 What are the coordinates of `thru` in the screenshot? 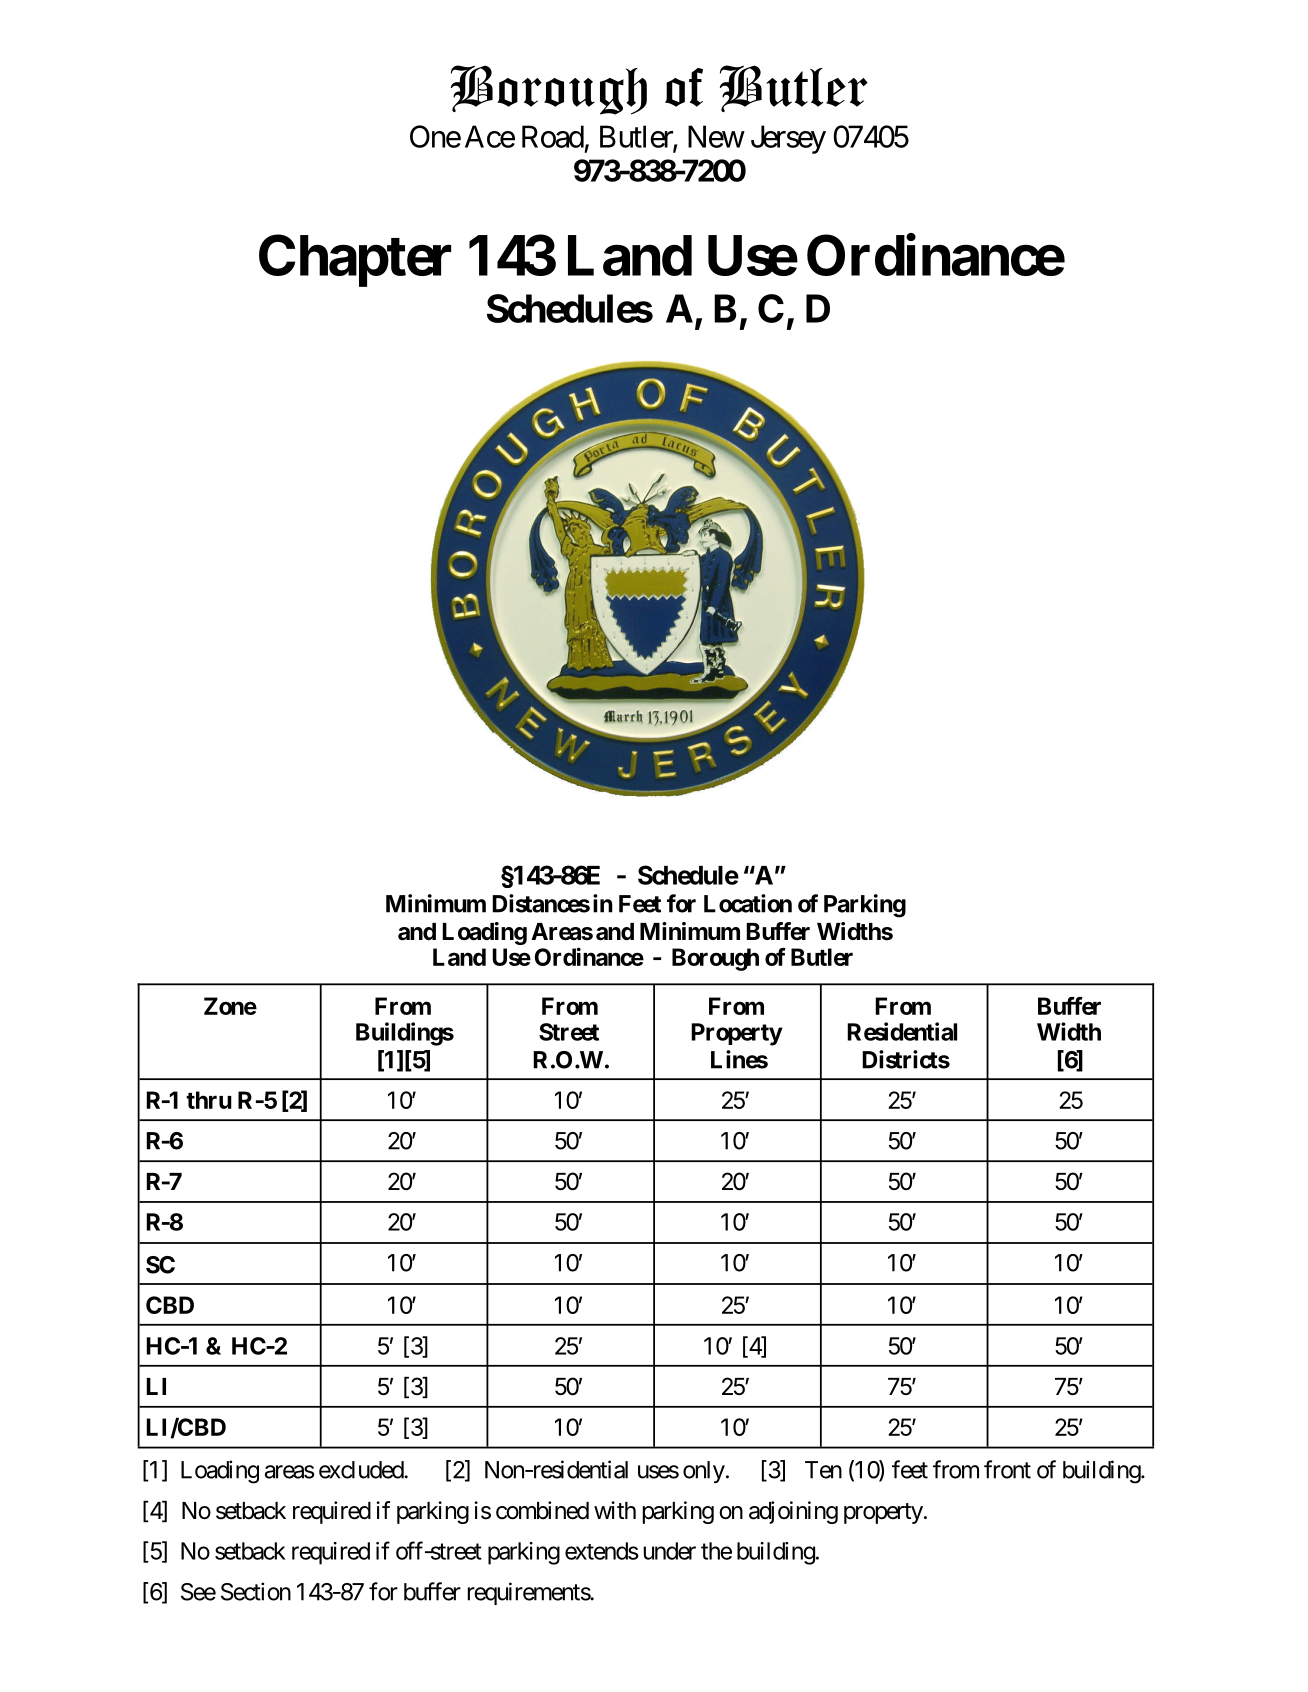 It's located at (209, 1100).
